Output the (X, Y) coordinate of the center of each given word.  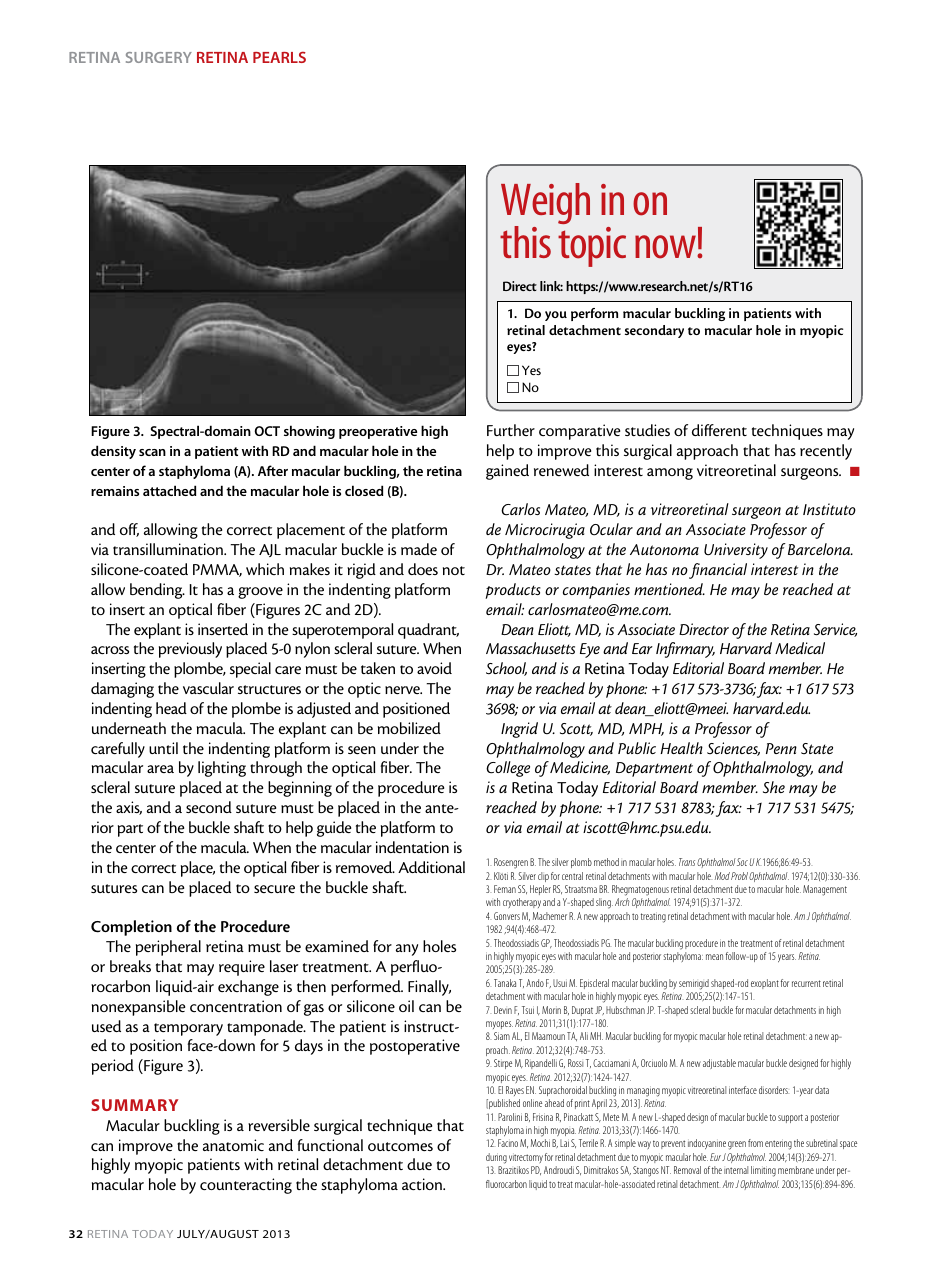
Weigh (545, 205)
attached (169, 490)
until (163, 748)
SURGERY (159, 57)
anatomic (233, 1145)
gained (507, 472)
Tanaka (505, 983)
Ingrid (519, 730)
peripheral (168, 948)
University (736, 551)
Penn (781, 748)
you (556, 316)
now (666, 247)
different (719, 430)
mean (714, 957)
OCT (267, 431)
